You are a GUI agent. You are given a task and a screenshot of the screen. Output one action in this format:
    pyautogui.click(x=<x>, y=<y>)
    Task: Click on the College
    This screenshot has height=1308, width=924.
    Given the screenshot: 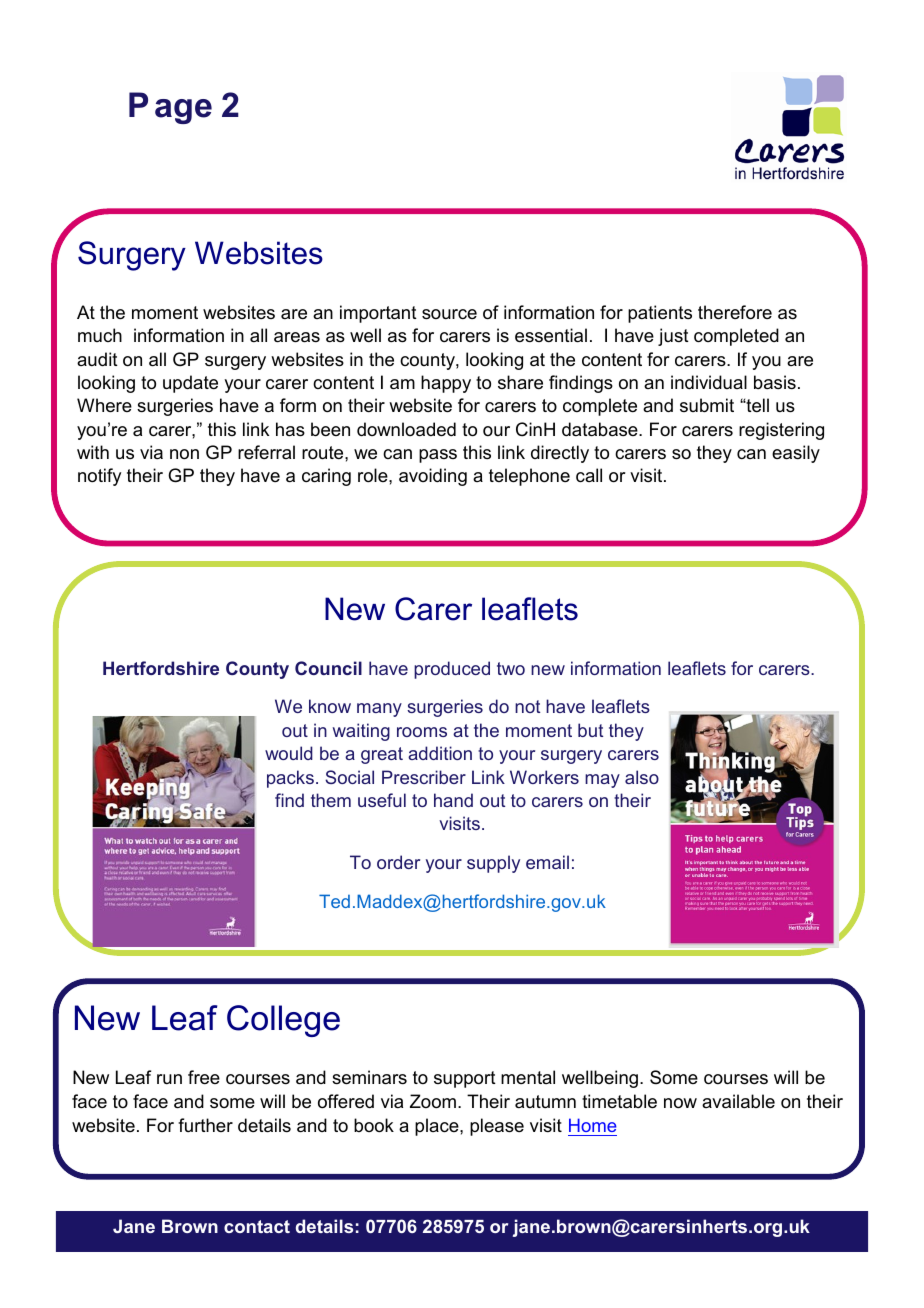 What is the action you would take?
    pyautogui.click(x=283, y=1021)
